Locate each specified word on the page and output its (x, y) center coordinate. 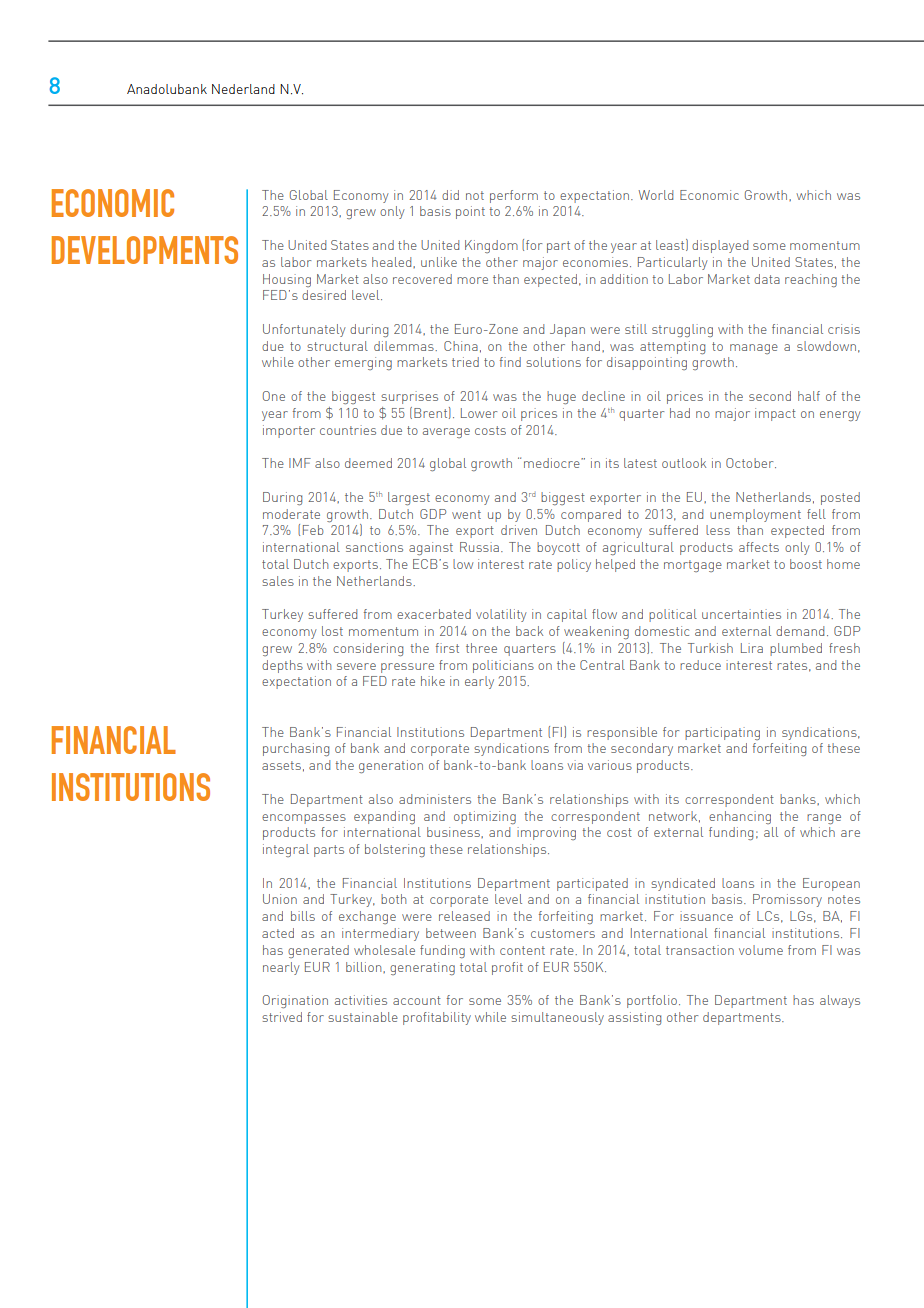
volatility (501, 615)
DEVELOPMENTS (145, 250)
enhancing (740, 817)
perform (514, 196)
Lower (479, 413)
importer (289, 431)
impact (775, 414)
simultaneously (557, 1018)
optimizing (485, 817)
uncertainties (741, 614)
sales (278, 581)
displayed (720, 246)
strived (282, 1017)
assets (281, 765)
